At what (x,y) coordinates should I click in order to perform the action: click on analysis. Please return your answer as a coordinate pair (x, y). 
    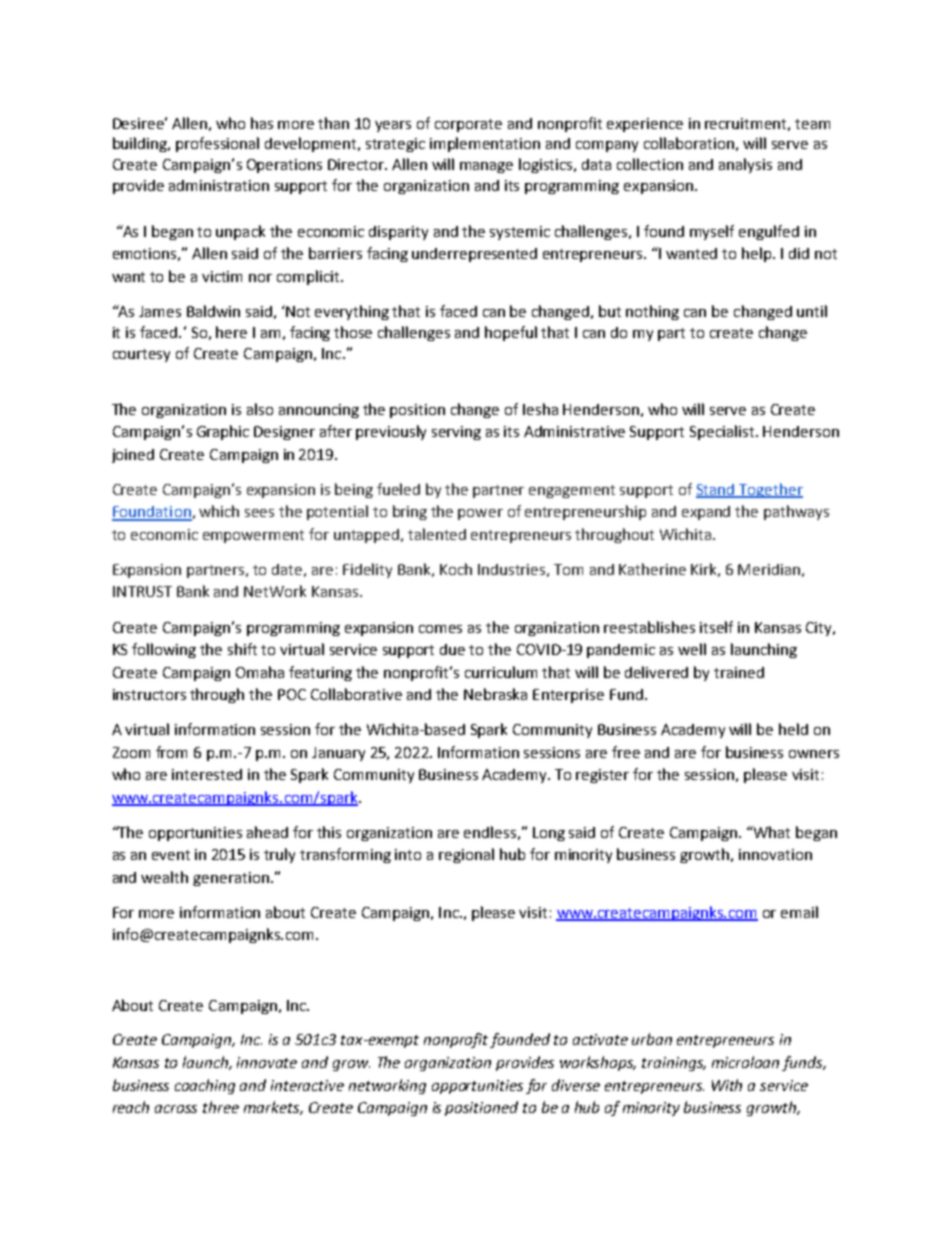
    Looking at the image, I should click on (745, 165).
